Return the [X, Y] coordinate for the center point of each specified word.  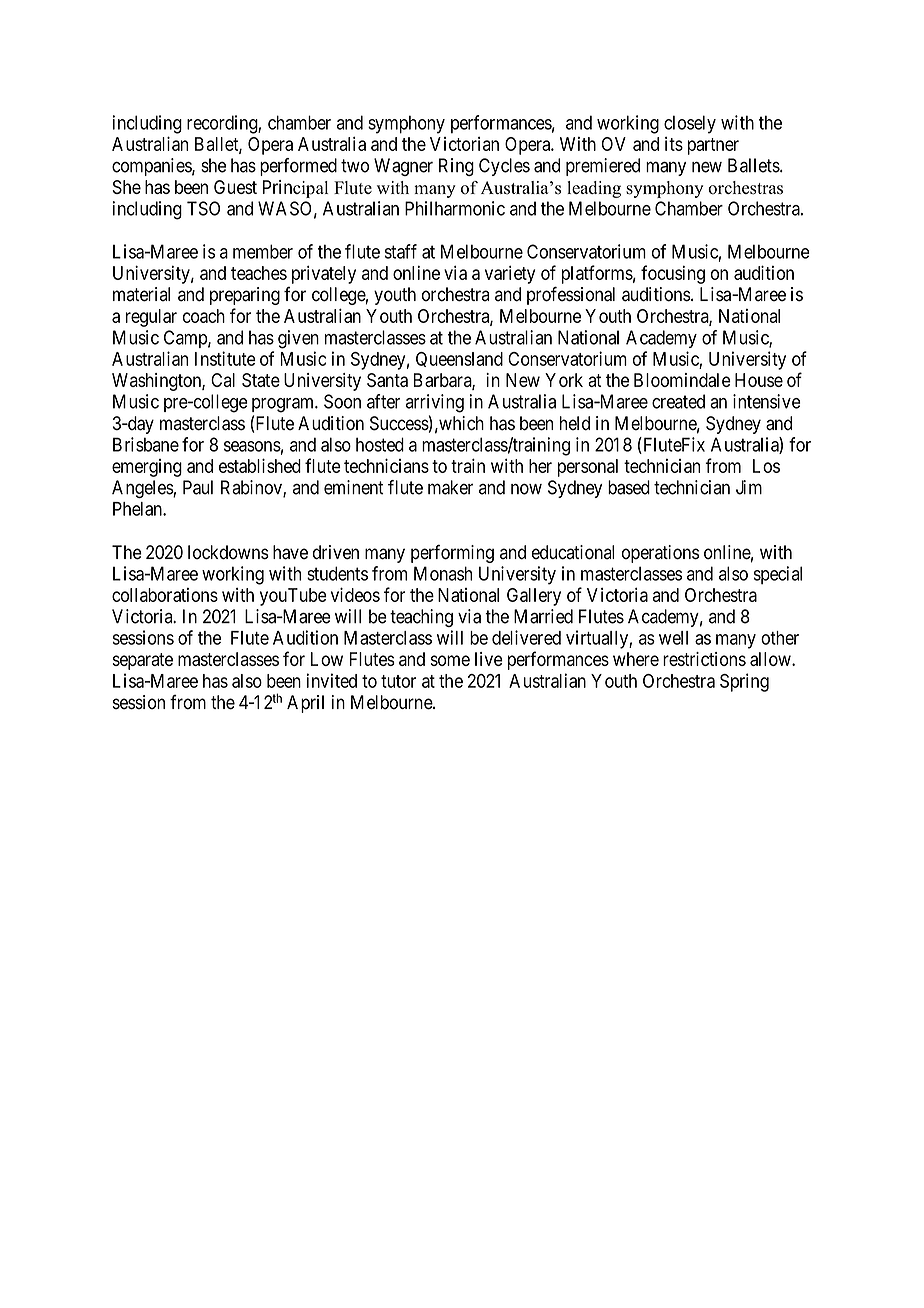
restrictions [704, 659]
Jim [749, 487]
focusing [673, 274]
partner [713, 146]
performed [298, 167]
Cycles [504, 167]
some [450, 660]
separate [143, 661]
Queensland [459, 359]
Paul [198, 487]
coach [204, 316]
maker [450, 487]
